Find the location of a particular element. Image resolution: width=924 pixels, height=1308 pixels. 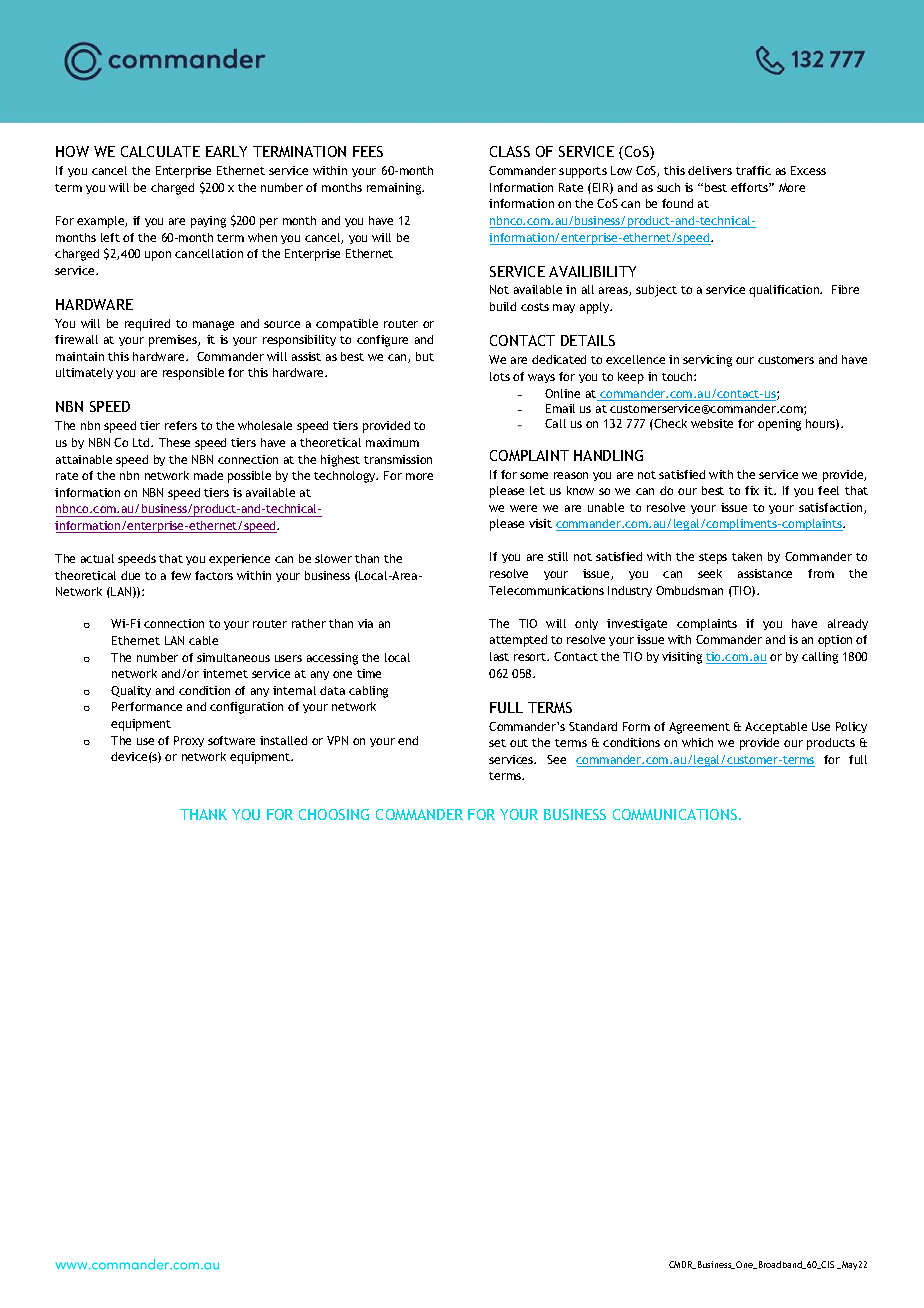

traffic is located at coordinates (753, 170).
